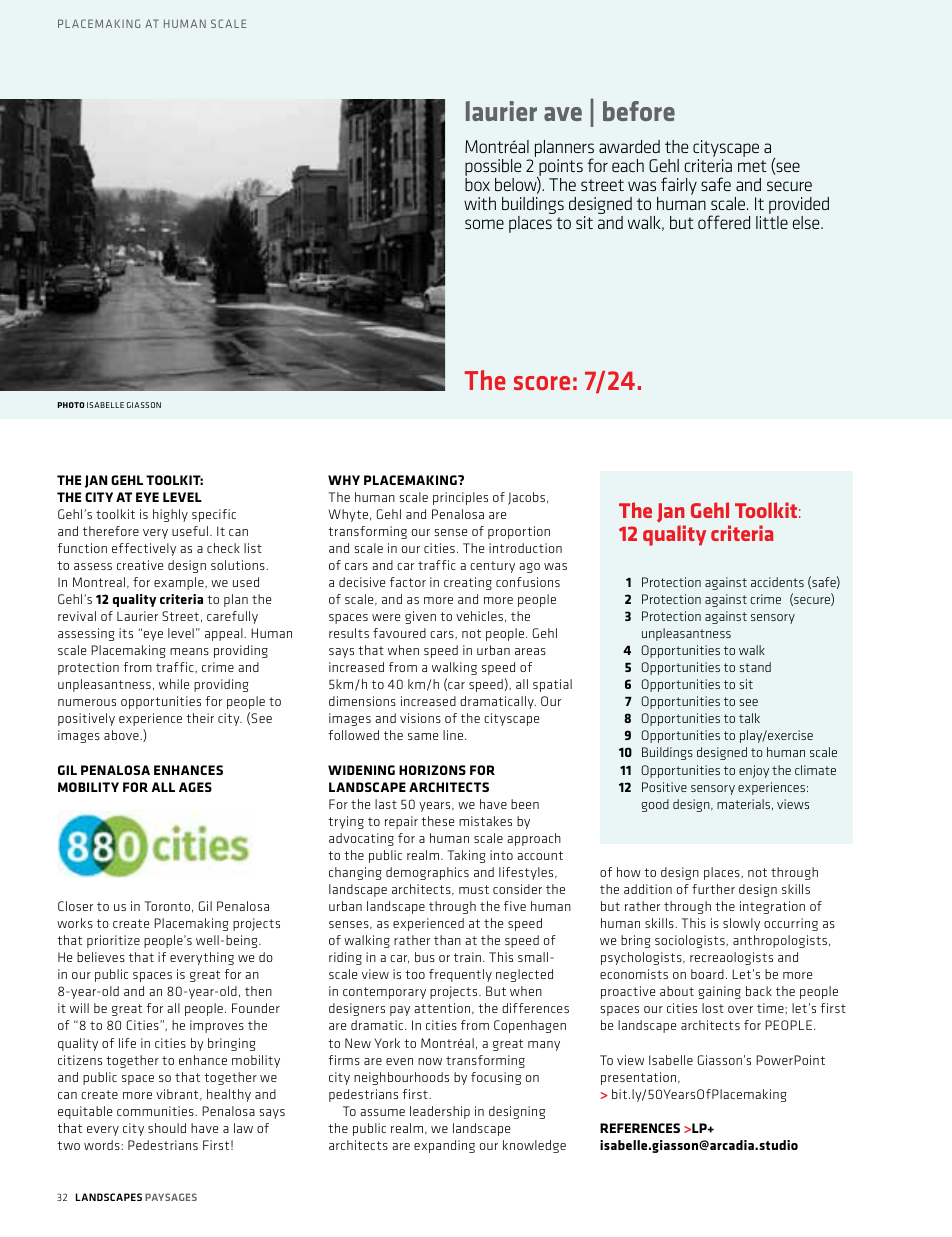 The width and height of the screenshot is (952, 1237). Describe the element at coordinates (440, 1112) in the screenshot. I see `leadership` at that location.
